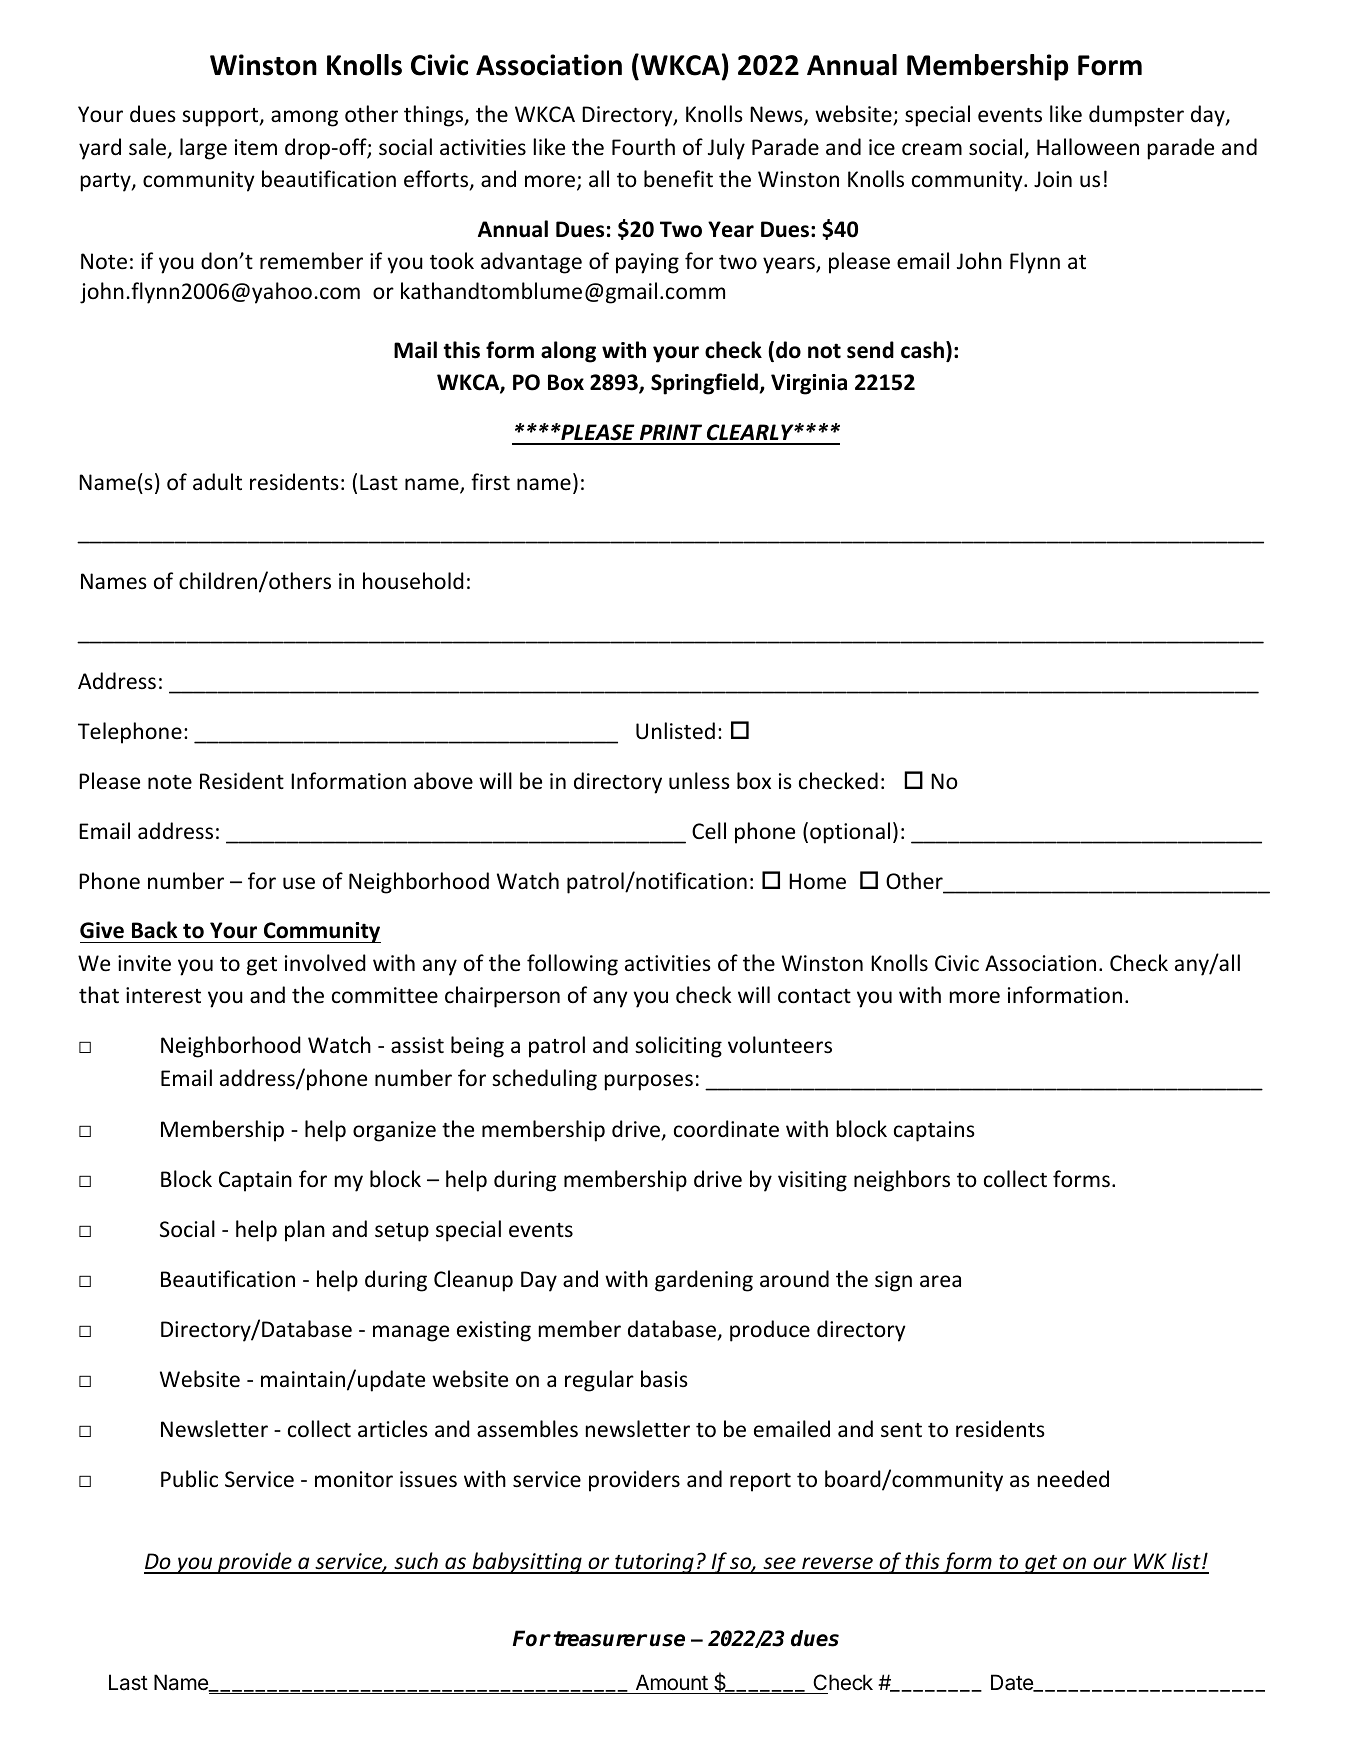 This page has height=1751, width=1353. Describe the element at coordinates (699, 781) in the page. I see `unless` at that location.
